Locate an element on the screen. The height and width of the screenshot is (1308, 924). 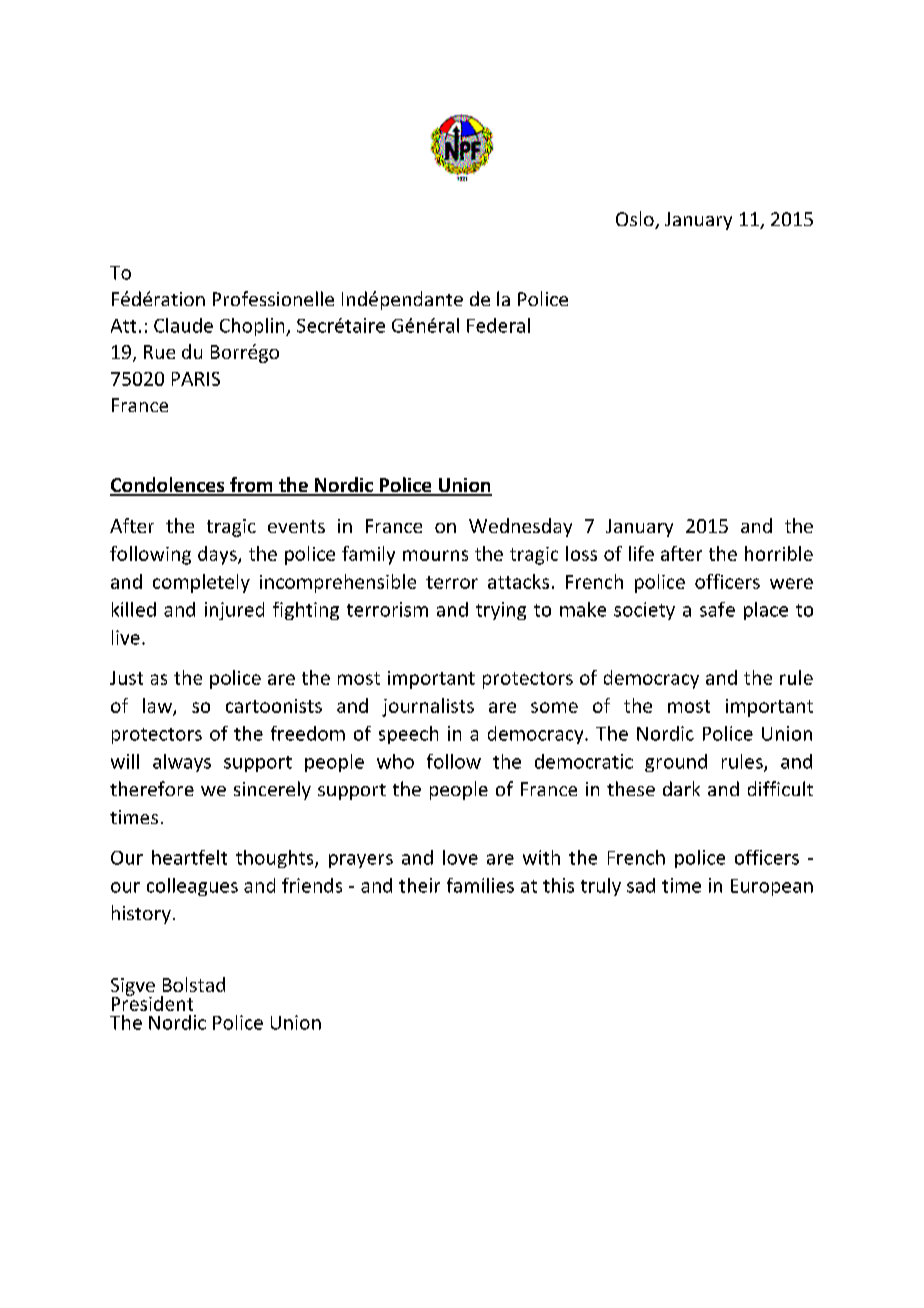
horrible is located at coordinates (779, 553).
